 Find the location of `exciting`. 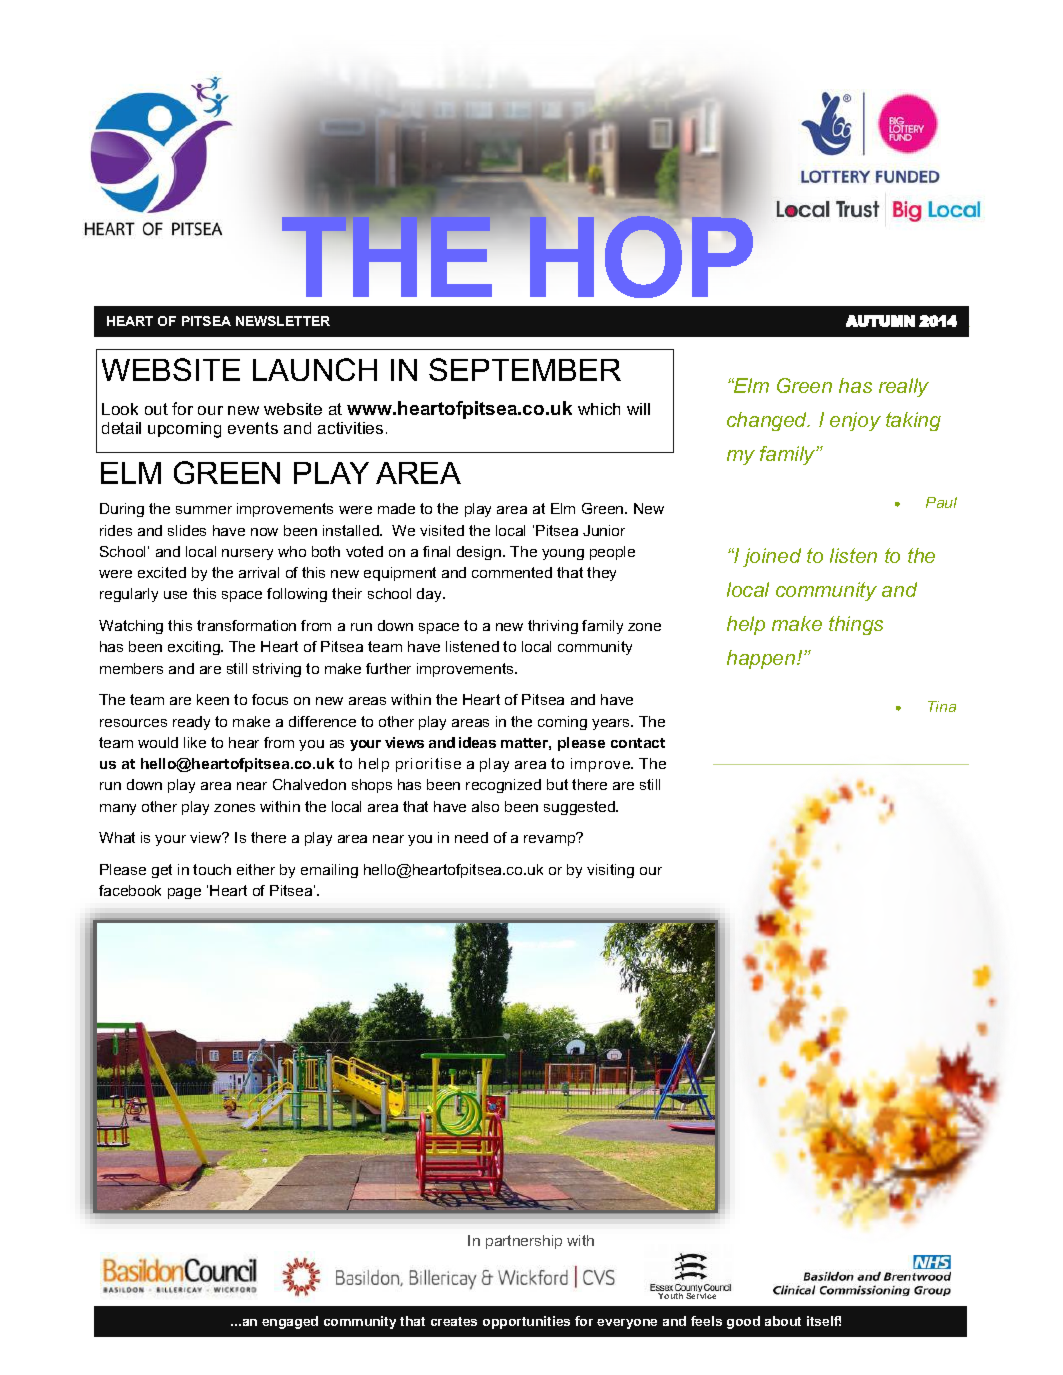

exciting is located at coordinates (195, 648).
